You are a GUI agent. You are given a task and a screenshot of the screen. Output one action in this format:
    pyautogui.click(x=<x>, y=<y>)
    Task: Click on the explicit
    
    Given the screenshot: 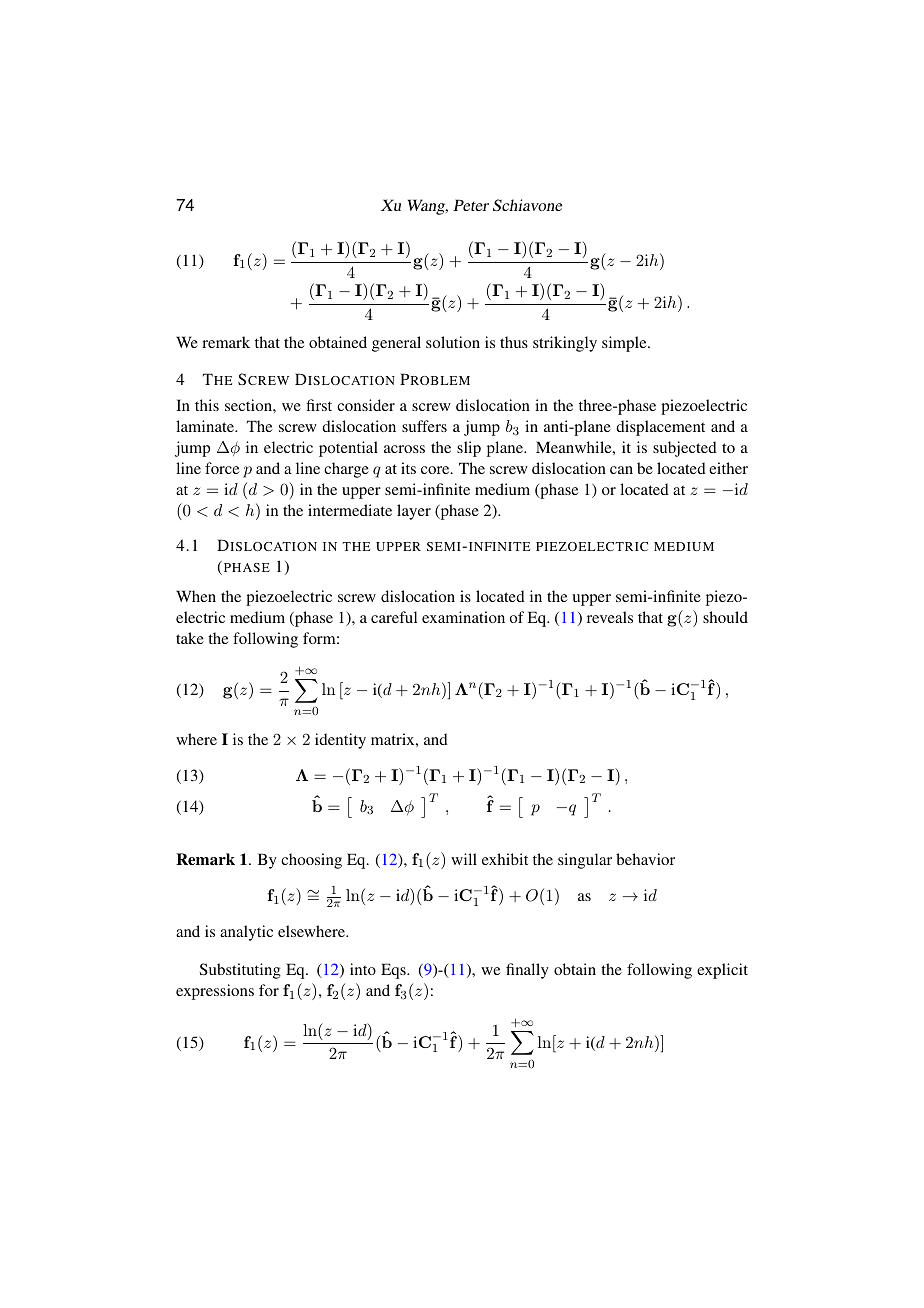 What is the action you would take?
    pyautogui.click(x=722, y=971)
